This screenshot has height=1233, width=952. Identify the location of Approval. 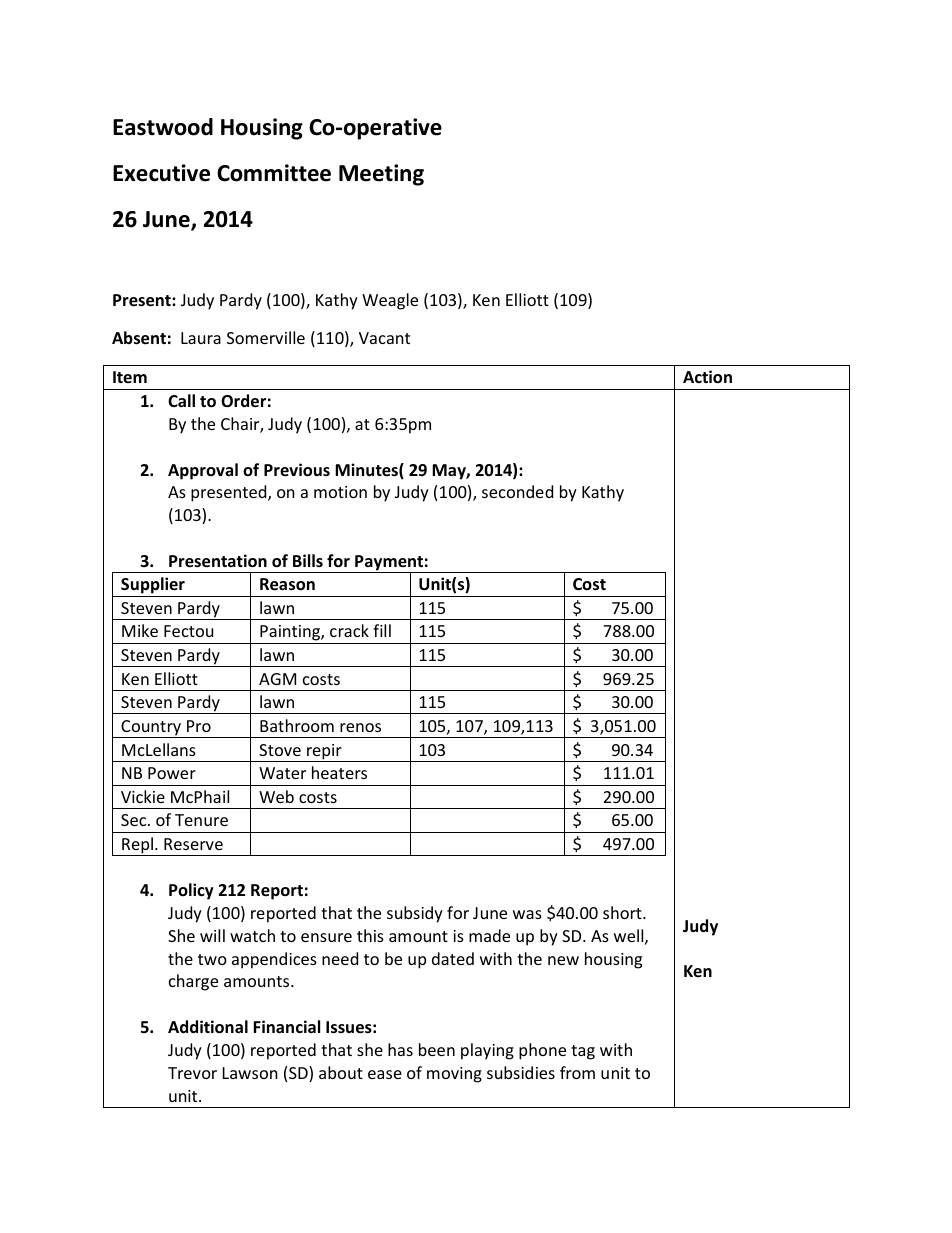
(203, 471).
